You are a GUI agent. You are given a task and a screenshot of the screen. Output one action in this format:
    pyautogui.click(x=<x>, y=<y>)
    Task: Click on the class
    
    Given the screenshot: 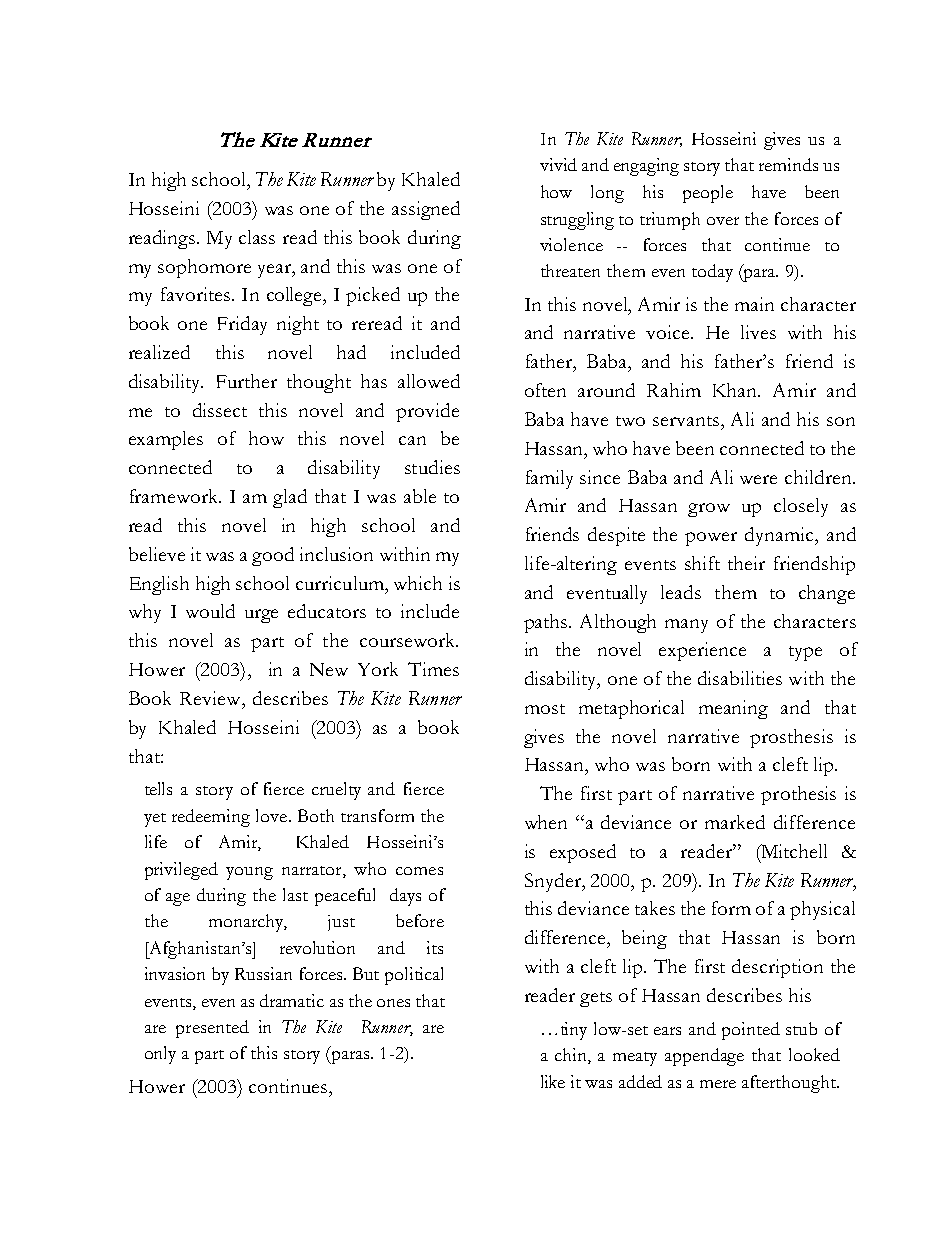 What is the action you would take?
    pyautogui.click(x=257, y=237)
